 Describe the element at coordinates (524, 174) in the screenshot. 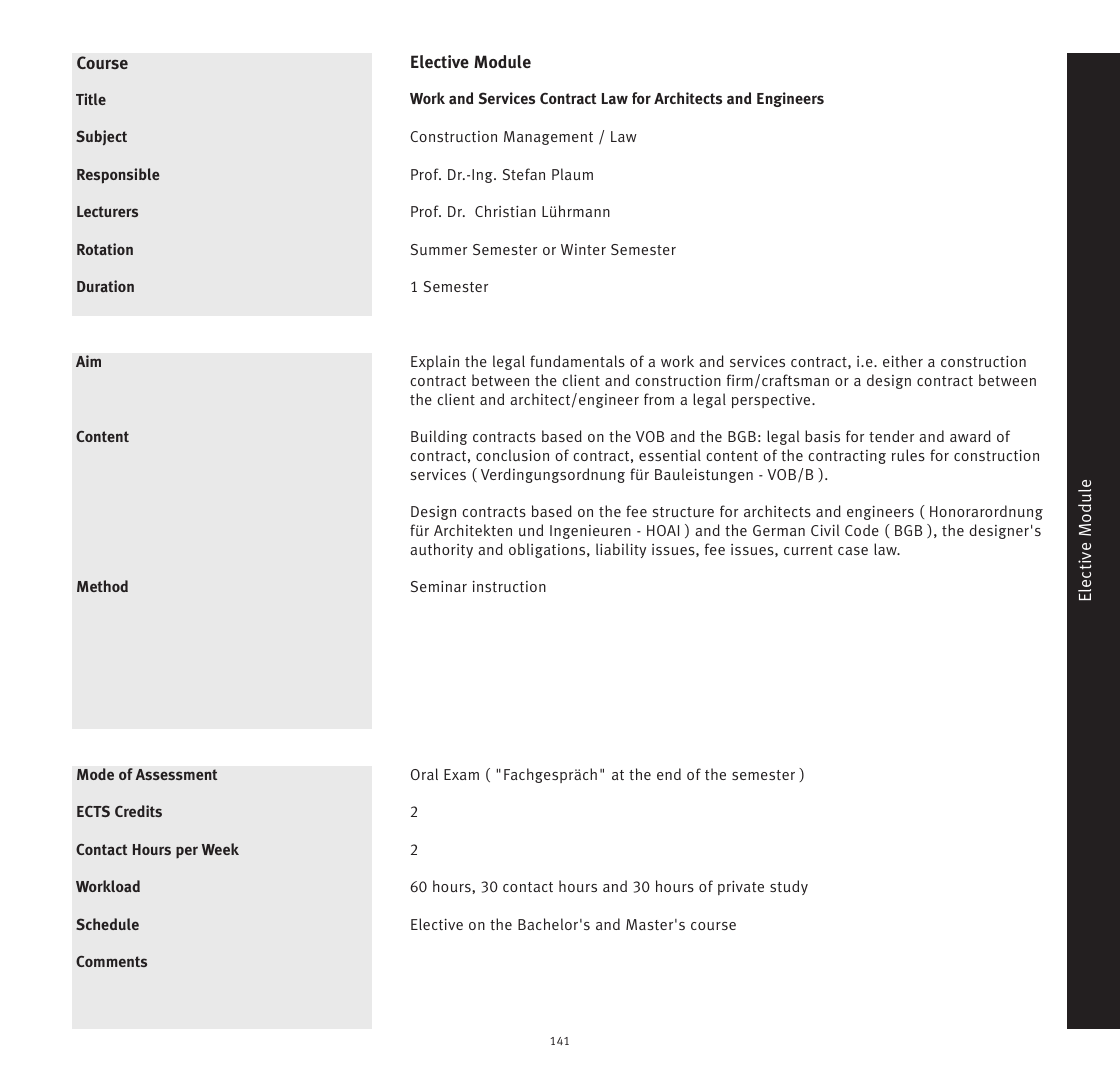

I see `Stefan` at that location.
